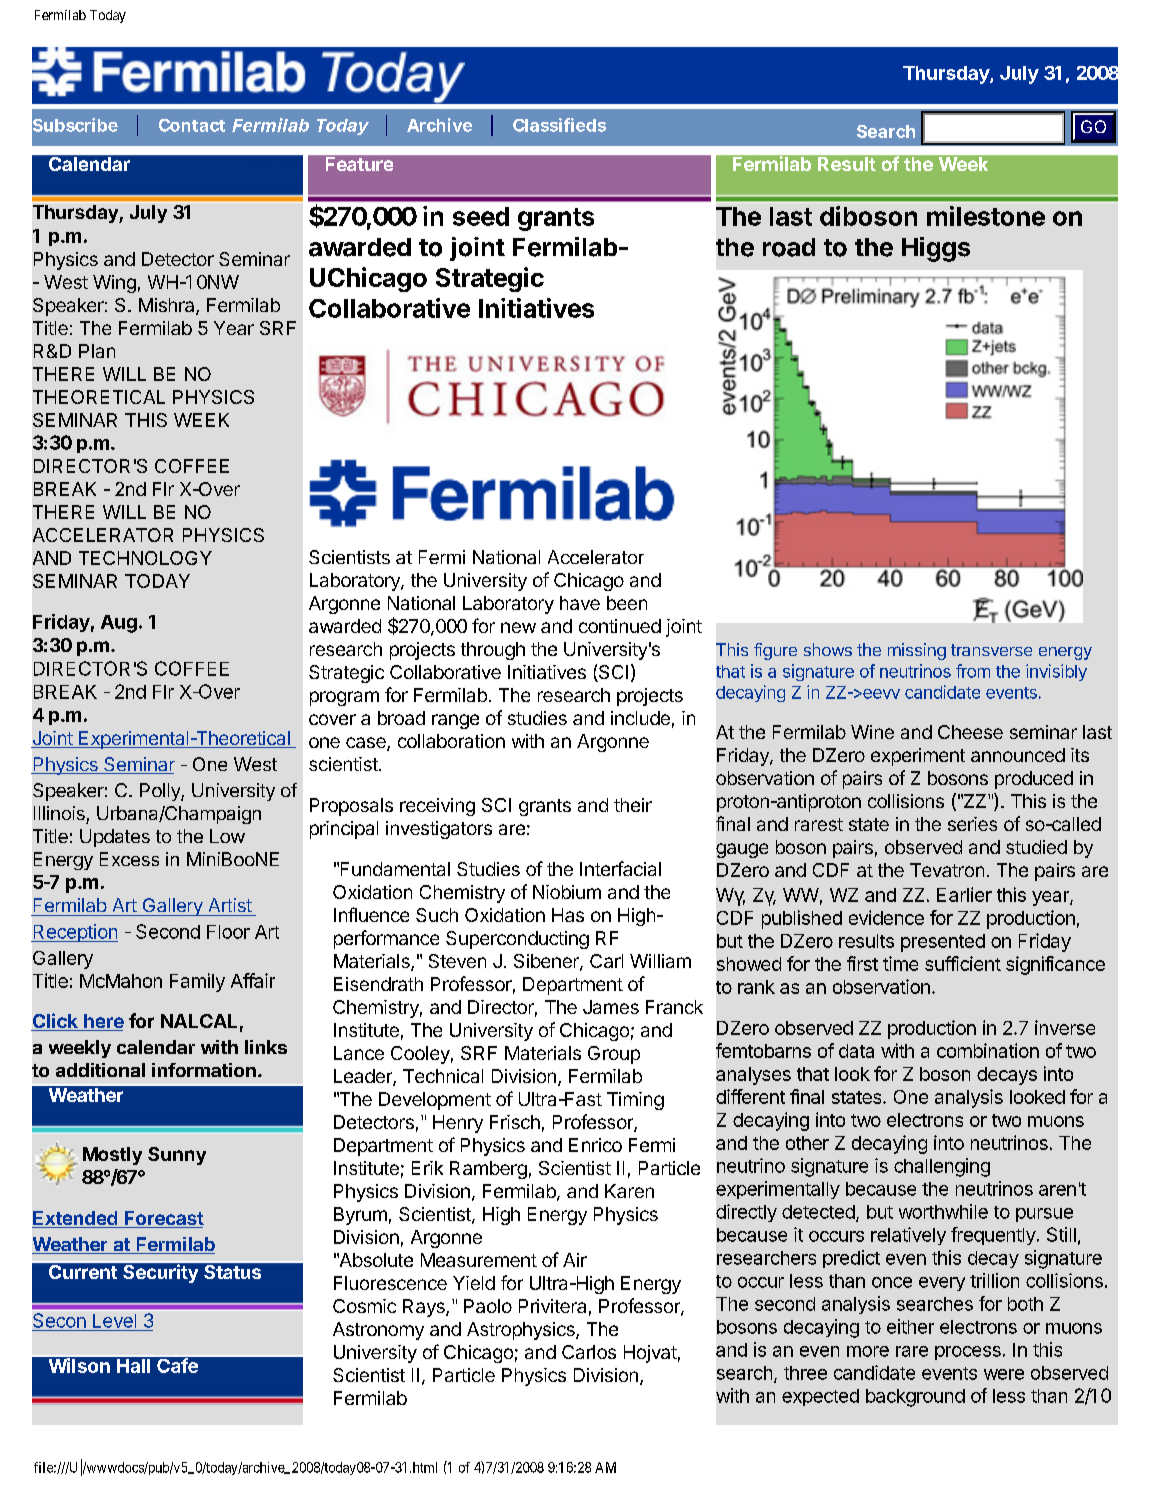  I want to click on milestone, so click(986, 216).
